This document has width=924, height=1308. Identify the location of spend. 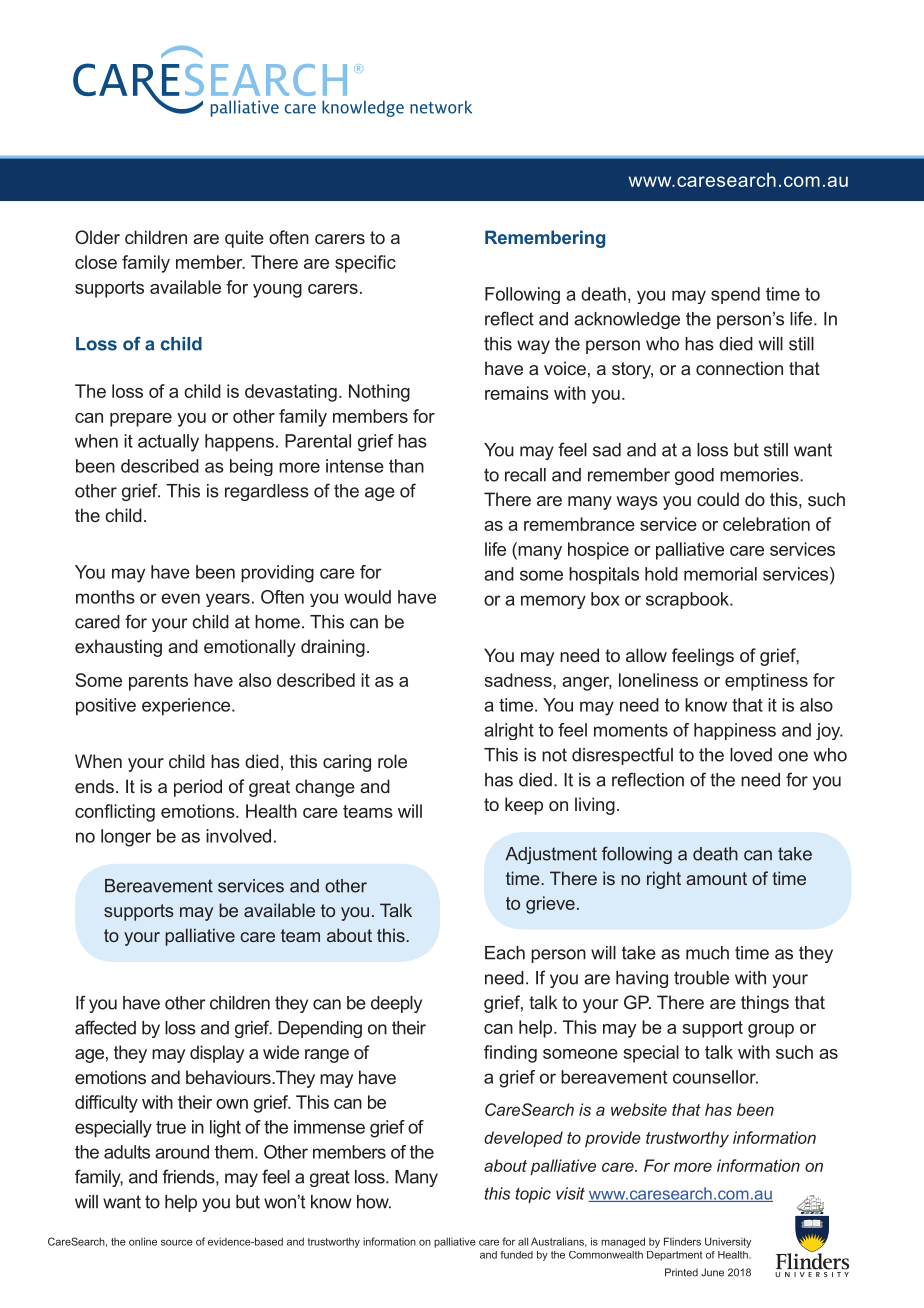
(735, 295).
